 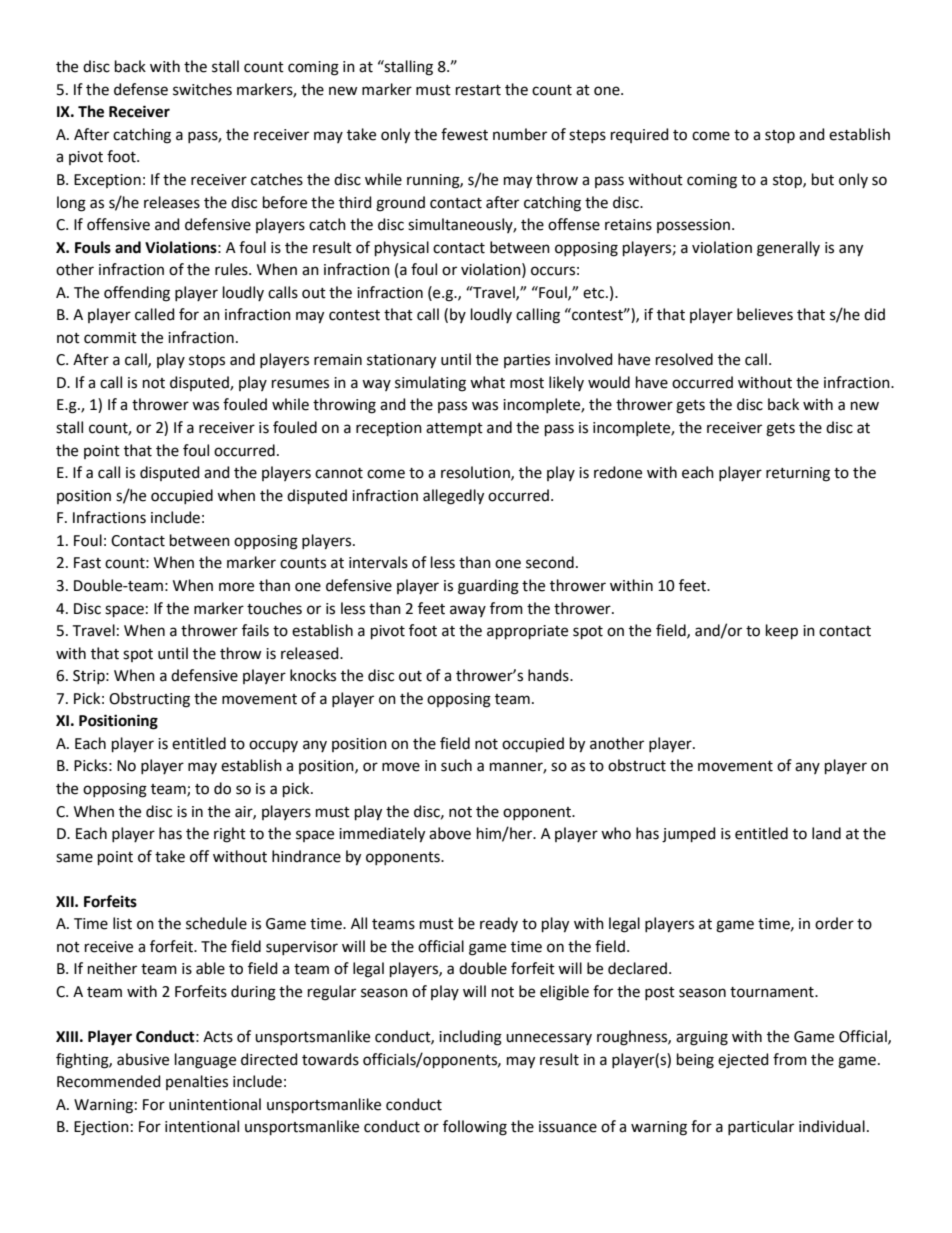 I want to click on defense, so click(x=141, y=89).
